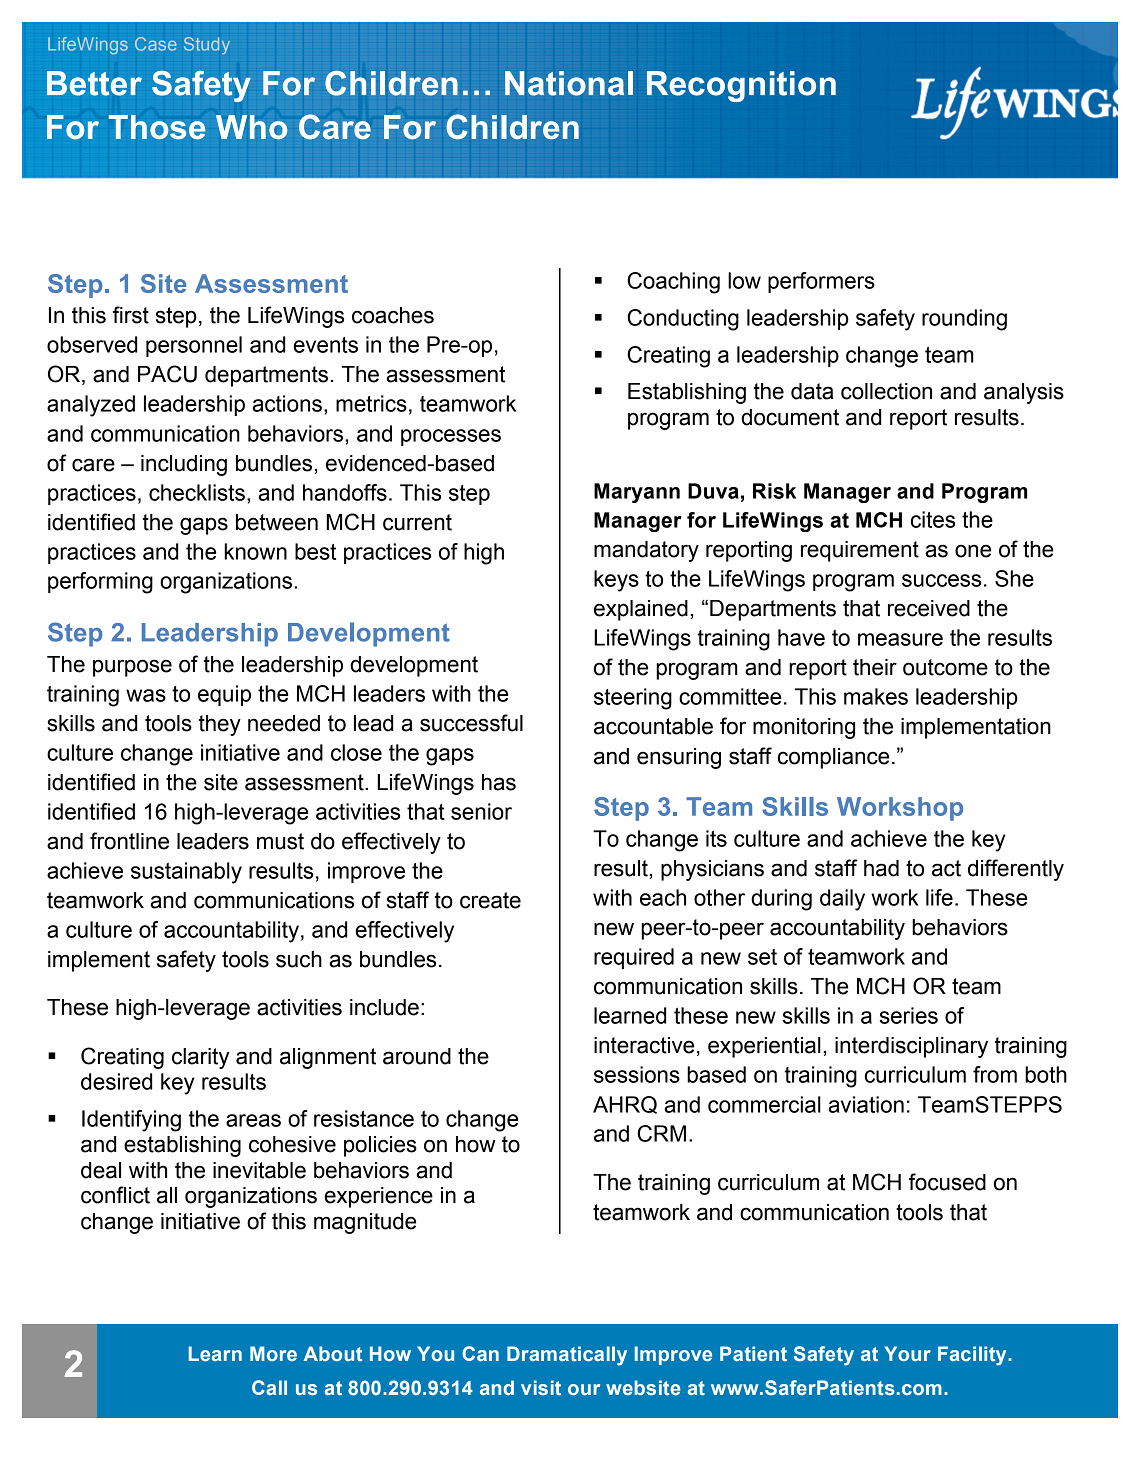 Image resolution: width=1140 pixels, height=1475 pixels. I want to click on clarity, so click(200, 1058).
